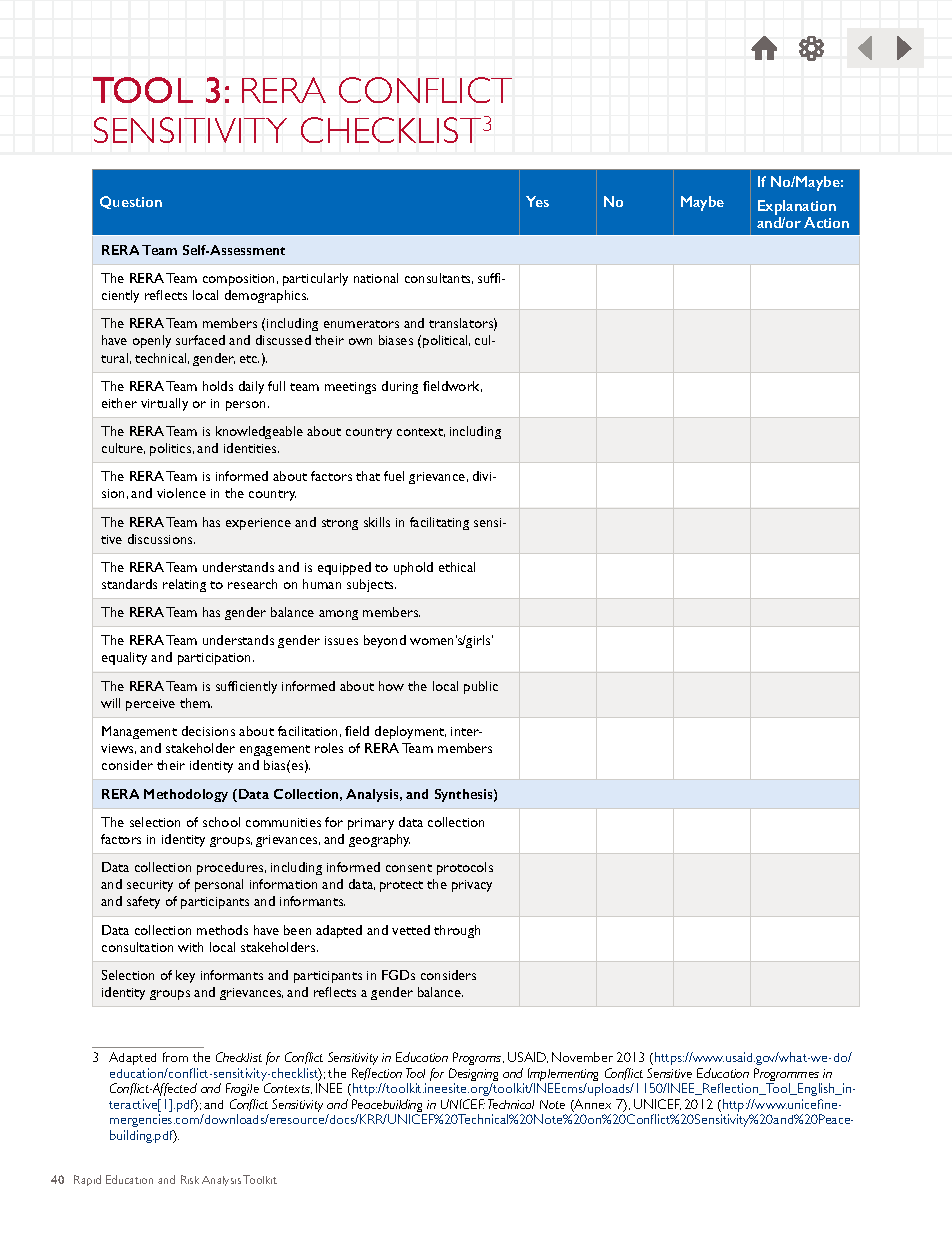 The width and height of the page is (952, 1233). I want to click on protocols, so click(465, 868).
